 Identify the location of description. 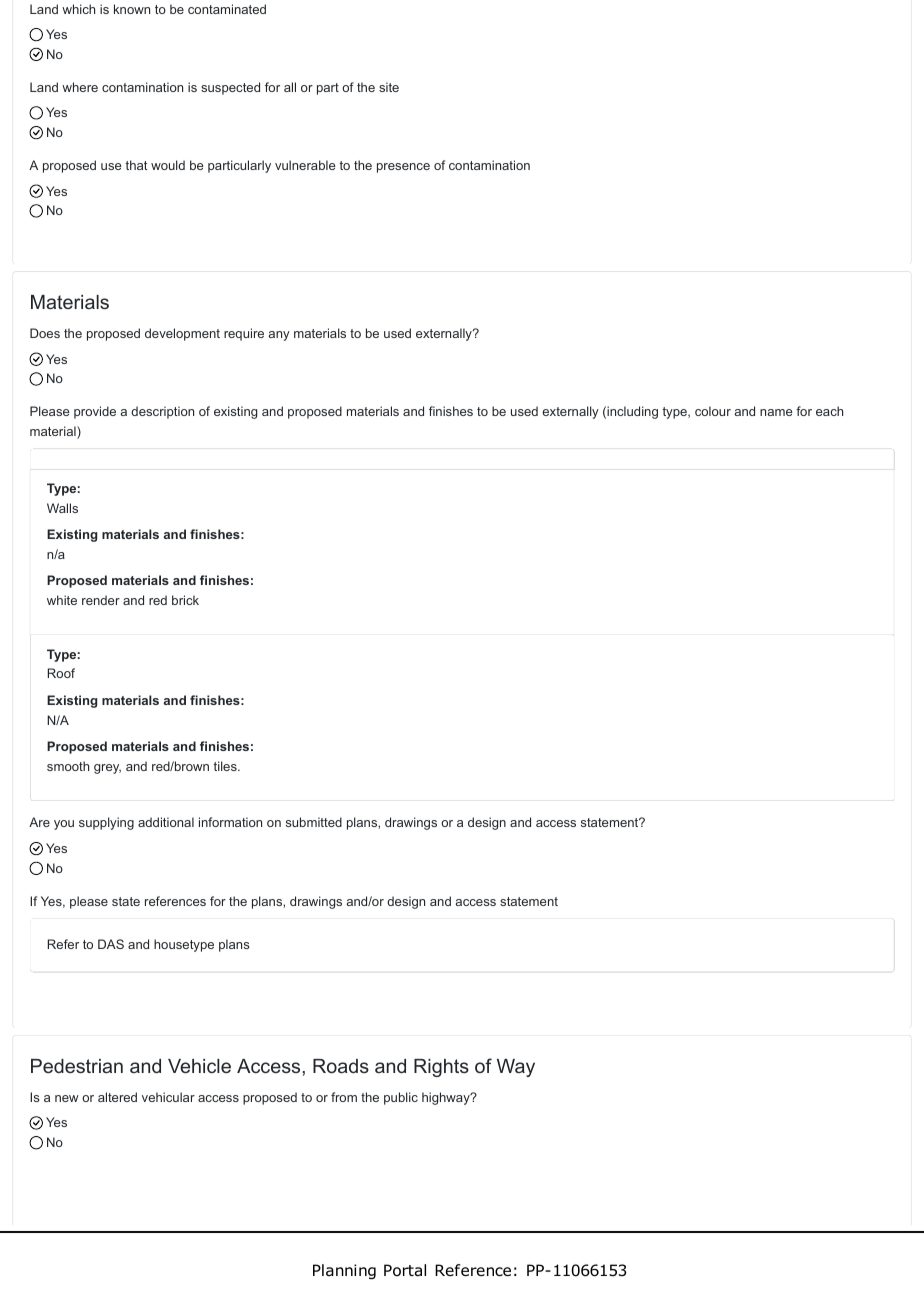
(162, 412).
